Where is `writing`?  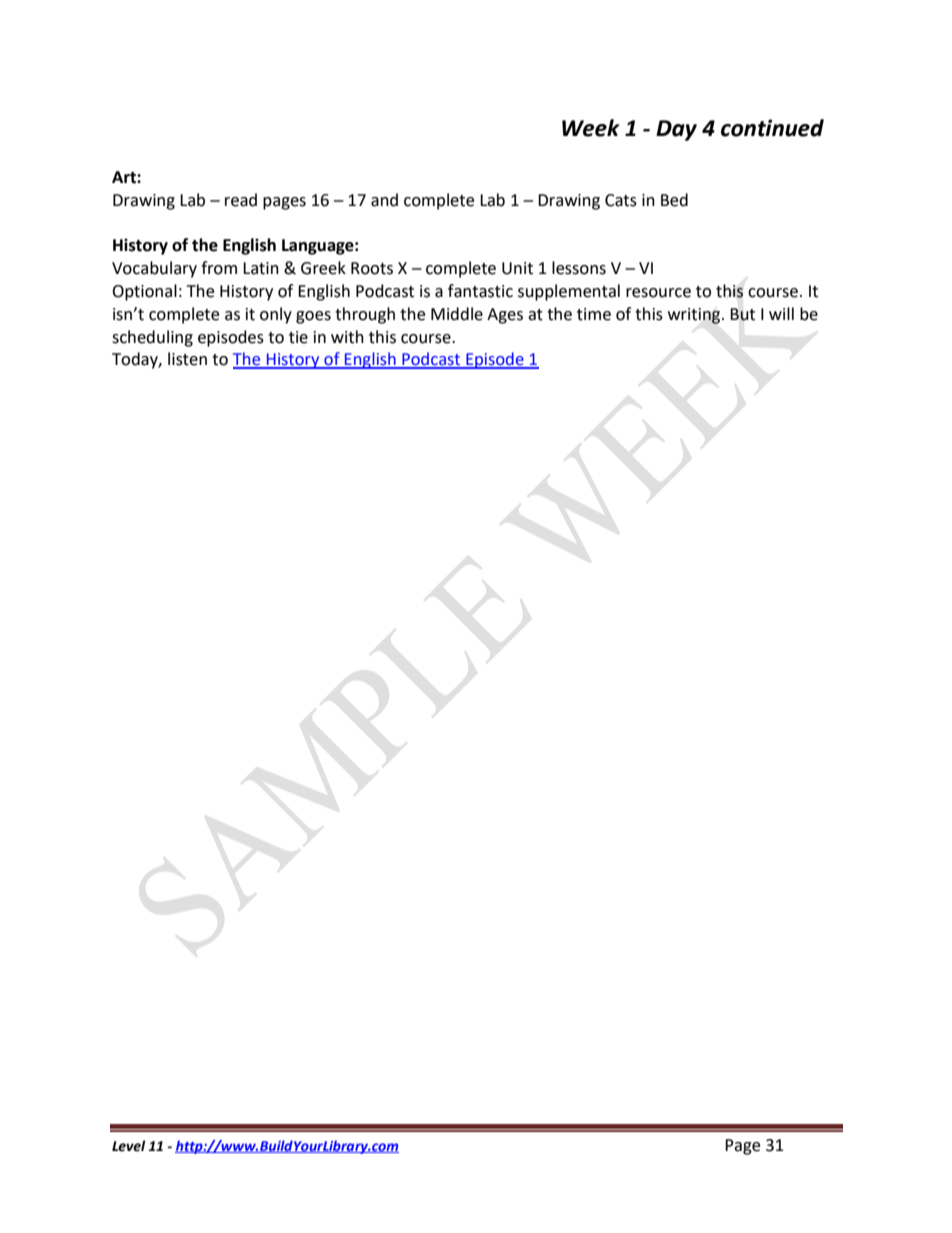 writing is located at coordinates (695, 316).
